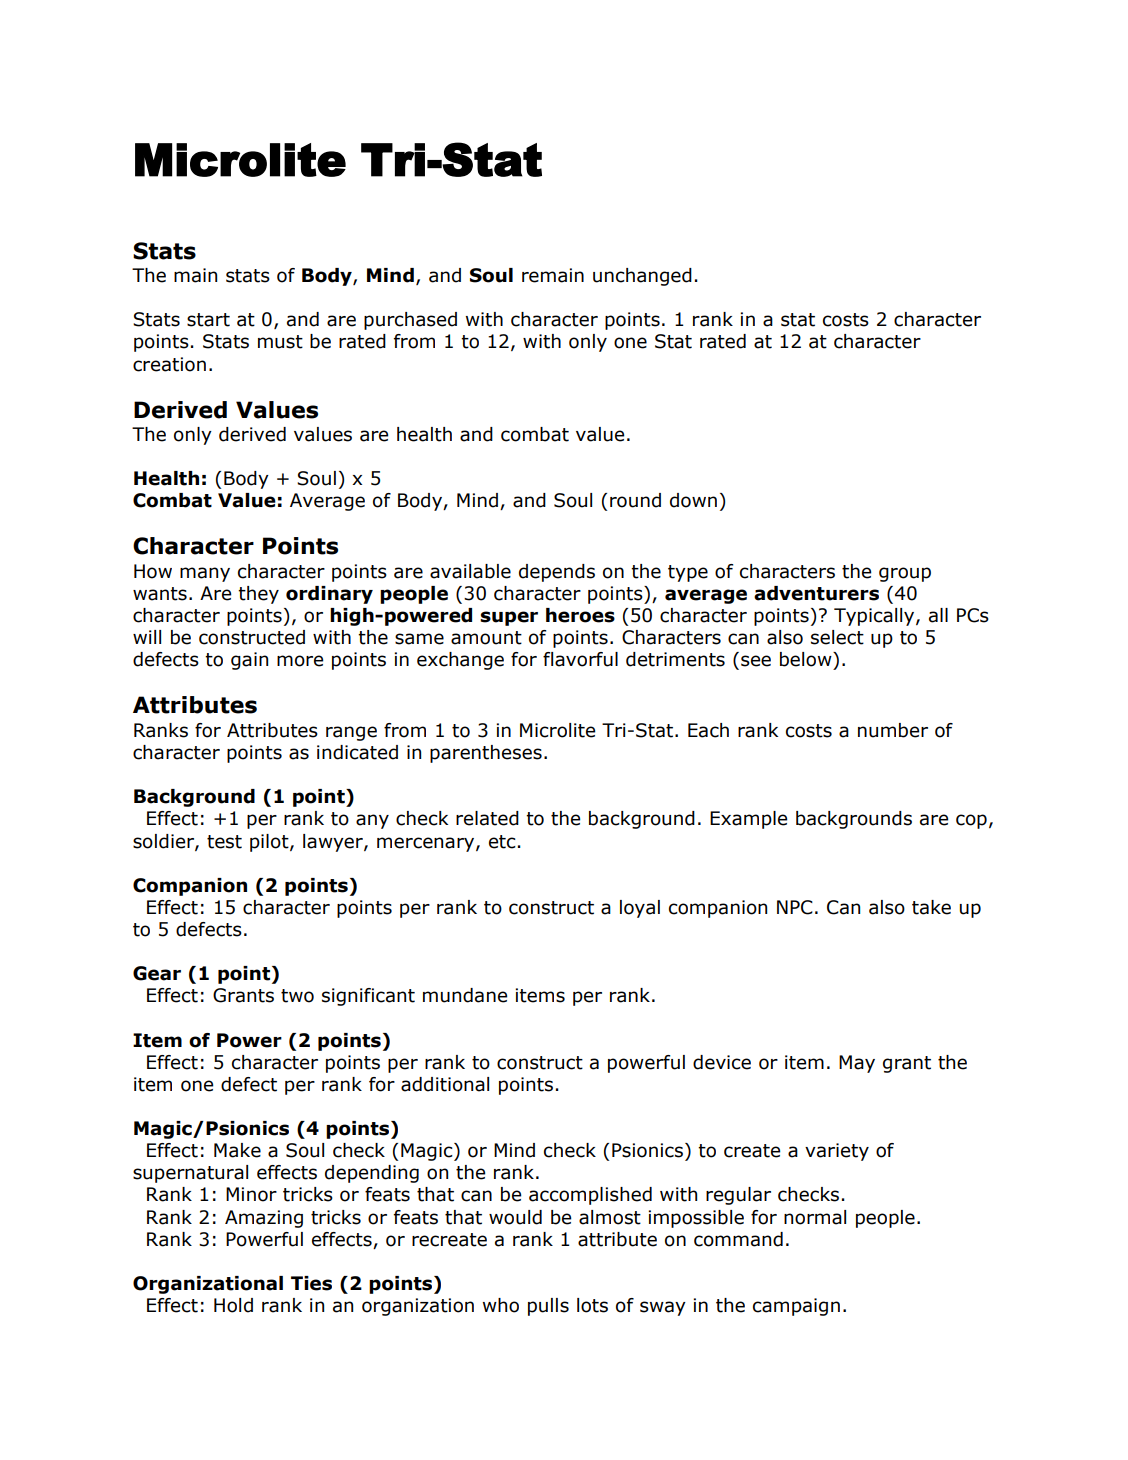 This screenshot has width=1128, height=1460. I want to click on Make, so click(237, 1150).
